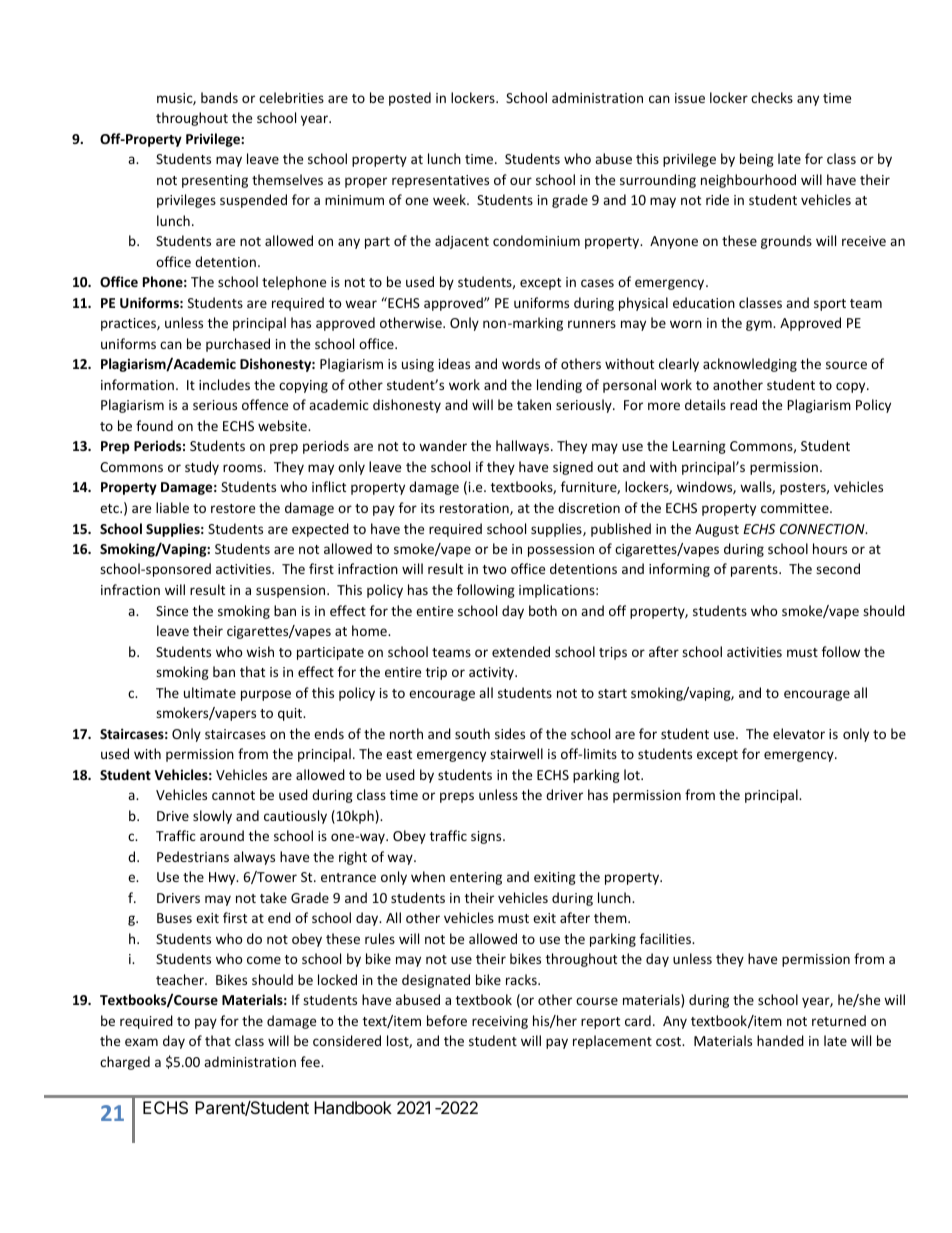 The height and width of the screenshot is (1233, 952). Describe the element at coordinates (780, 1040) in the screenshot. I see `handed` at that location.
